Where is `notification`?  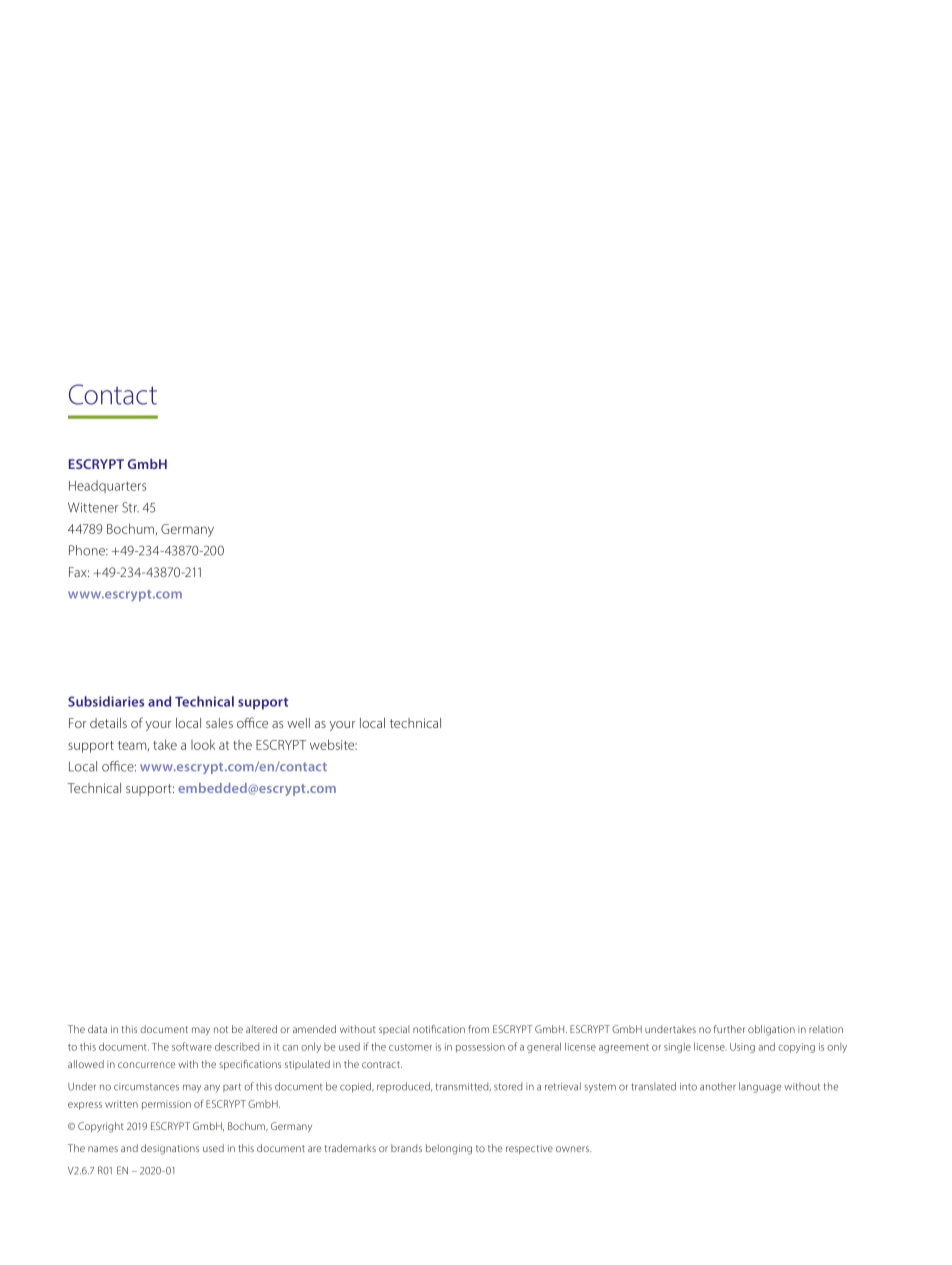 notification is located at coordinates (439, 1029).
